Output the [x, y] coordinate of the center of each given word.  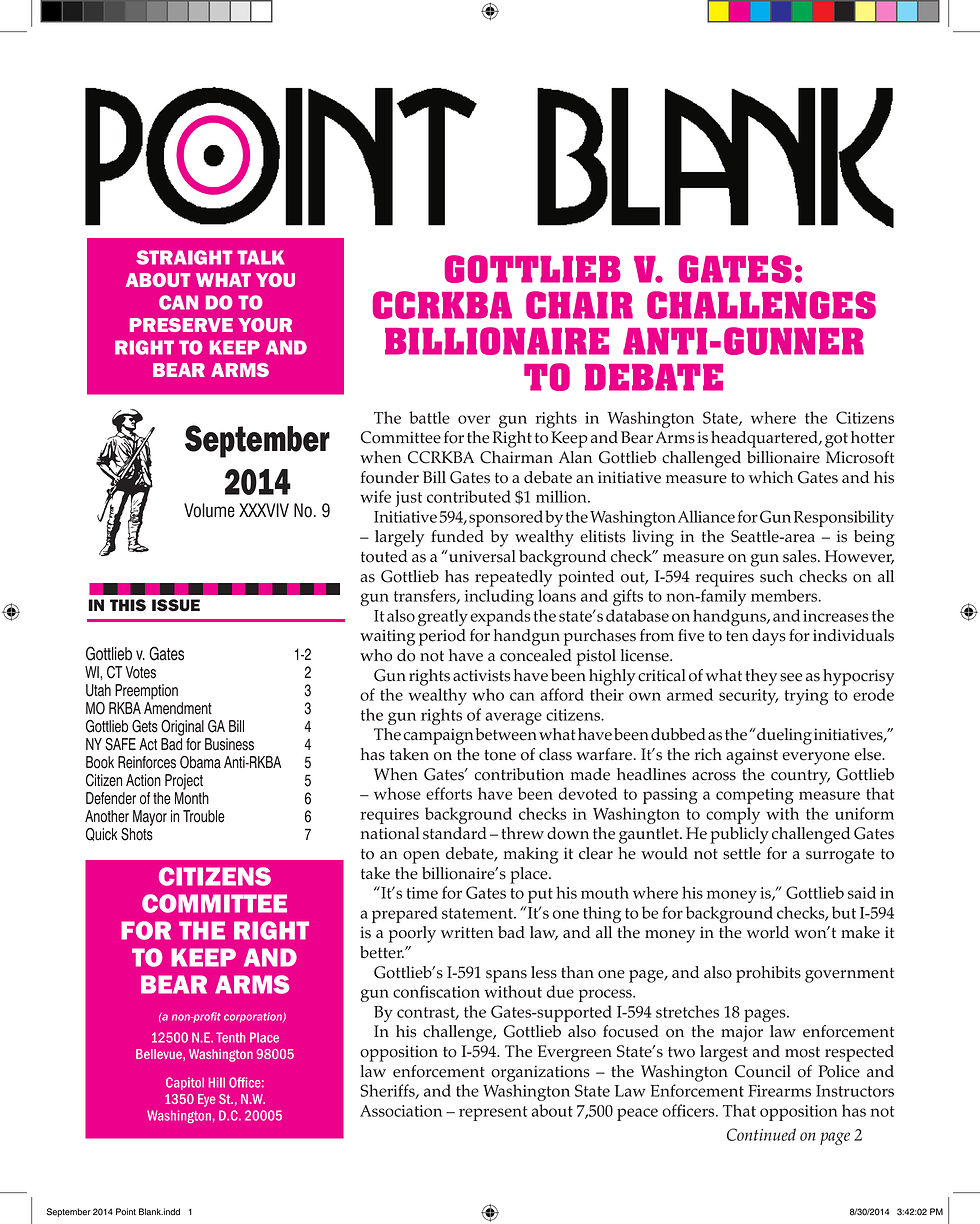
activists [481, 675]
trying [806, 697]
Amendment [178, 708]
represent [493, 1113]
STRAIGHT [184, 257]
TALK [261, 257]
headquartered [765, 439]
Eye [207, 1100]
